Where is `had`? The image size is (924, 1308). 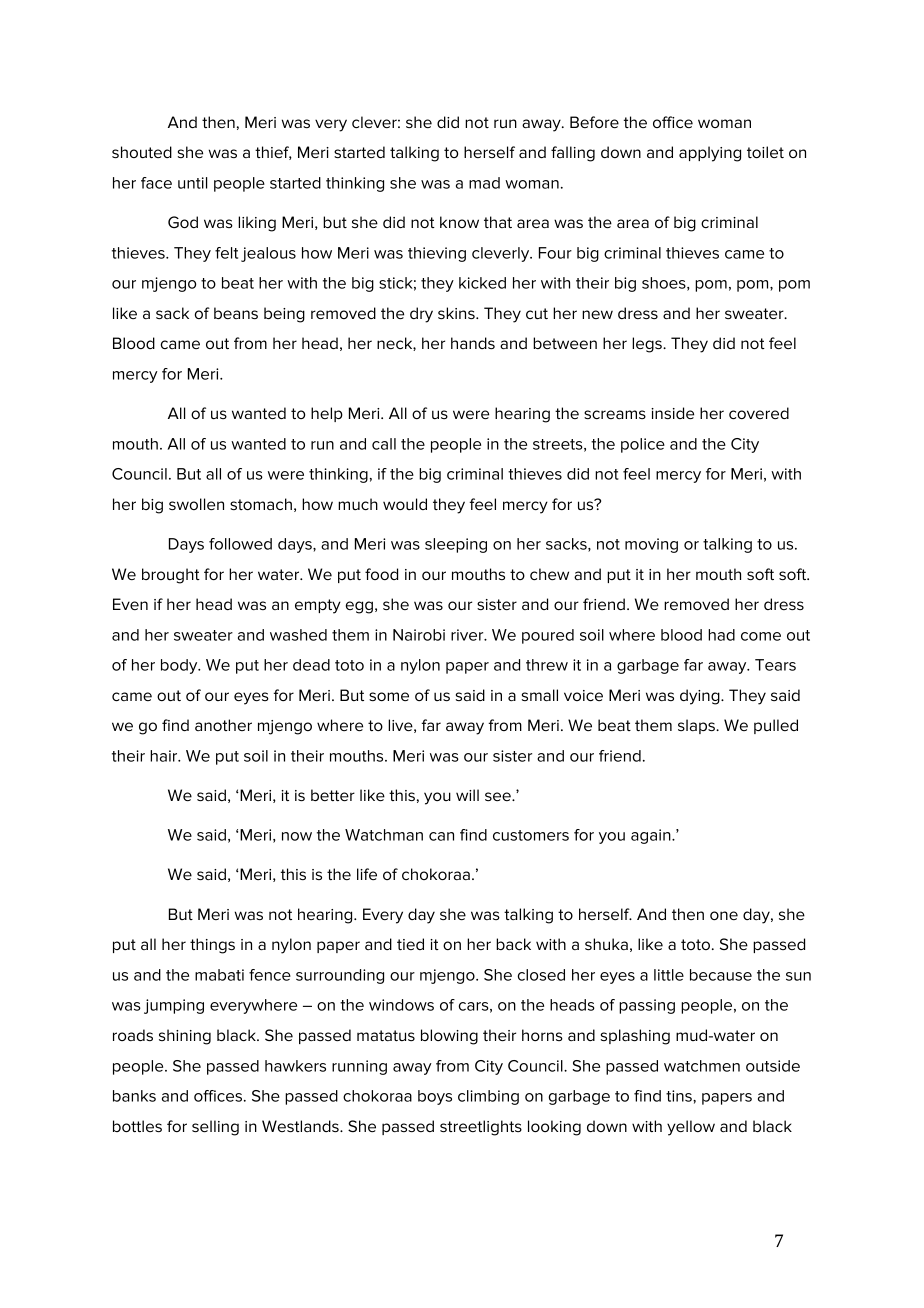
had is located at coordinates (721, 635).
